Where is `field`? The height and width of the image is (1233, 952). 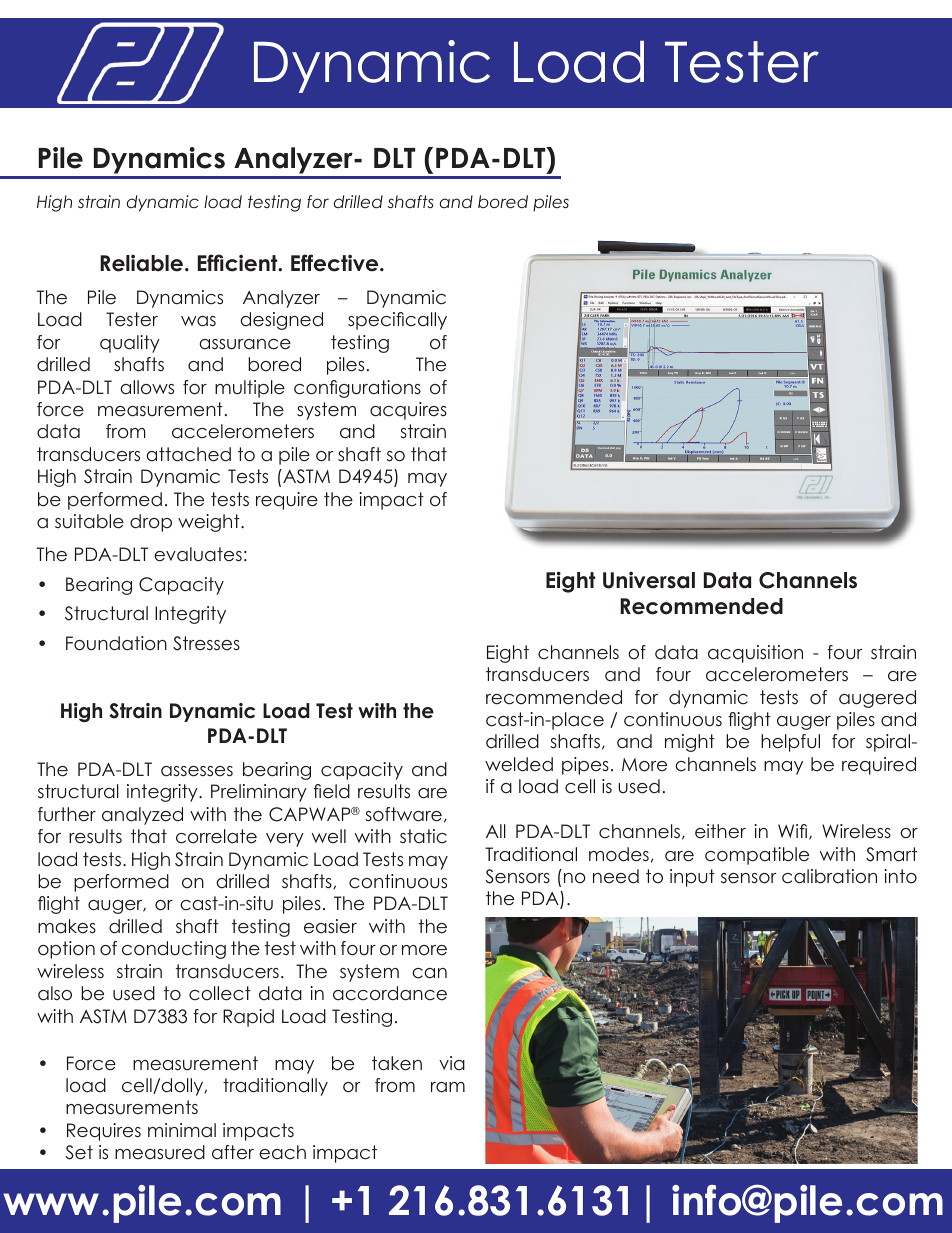 field is located at coordinates (332, 791).
